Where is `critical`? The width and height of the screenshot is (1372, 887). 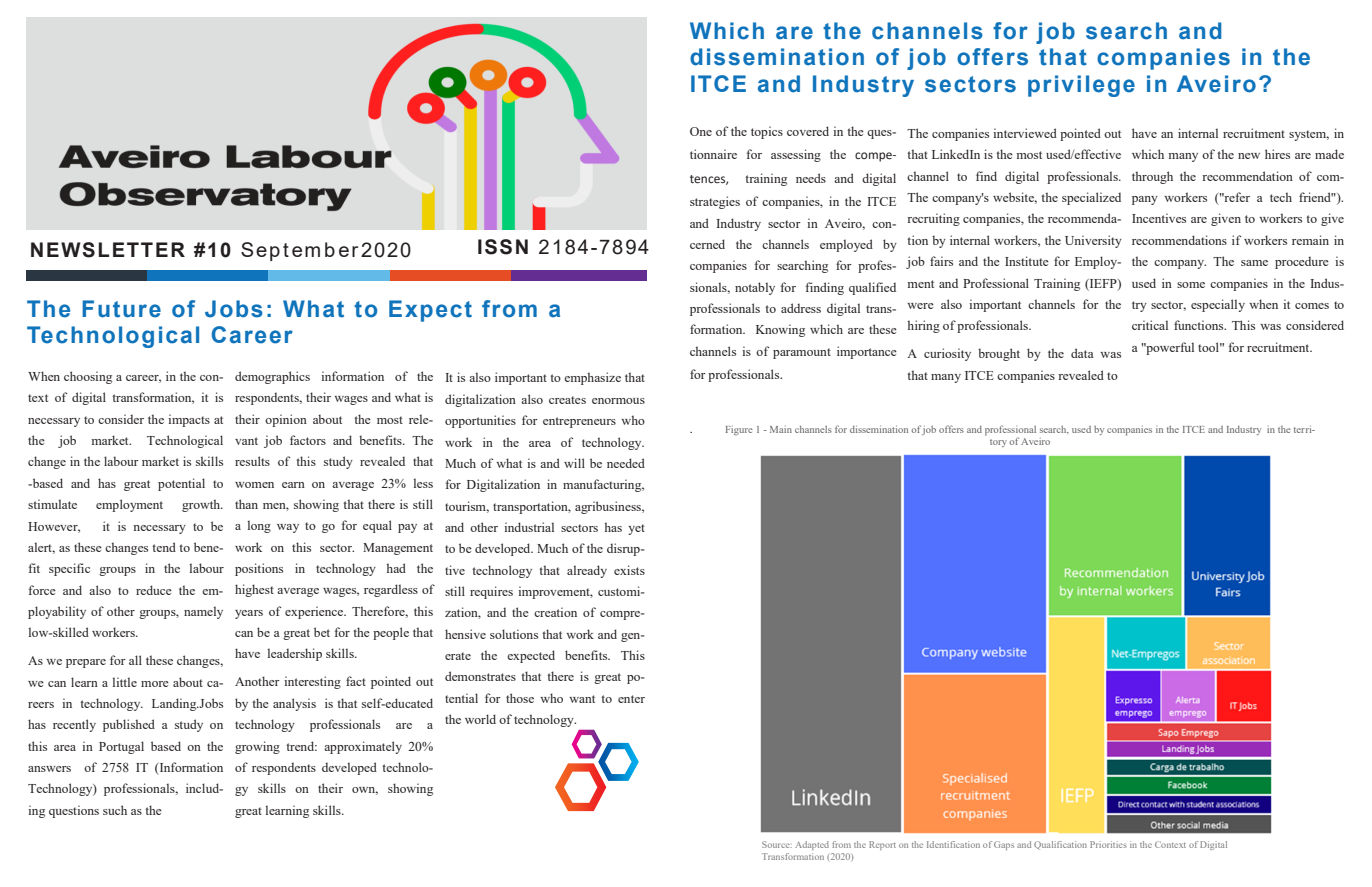
critical is located at coordinates (1150, 325).
